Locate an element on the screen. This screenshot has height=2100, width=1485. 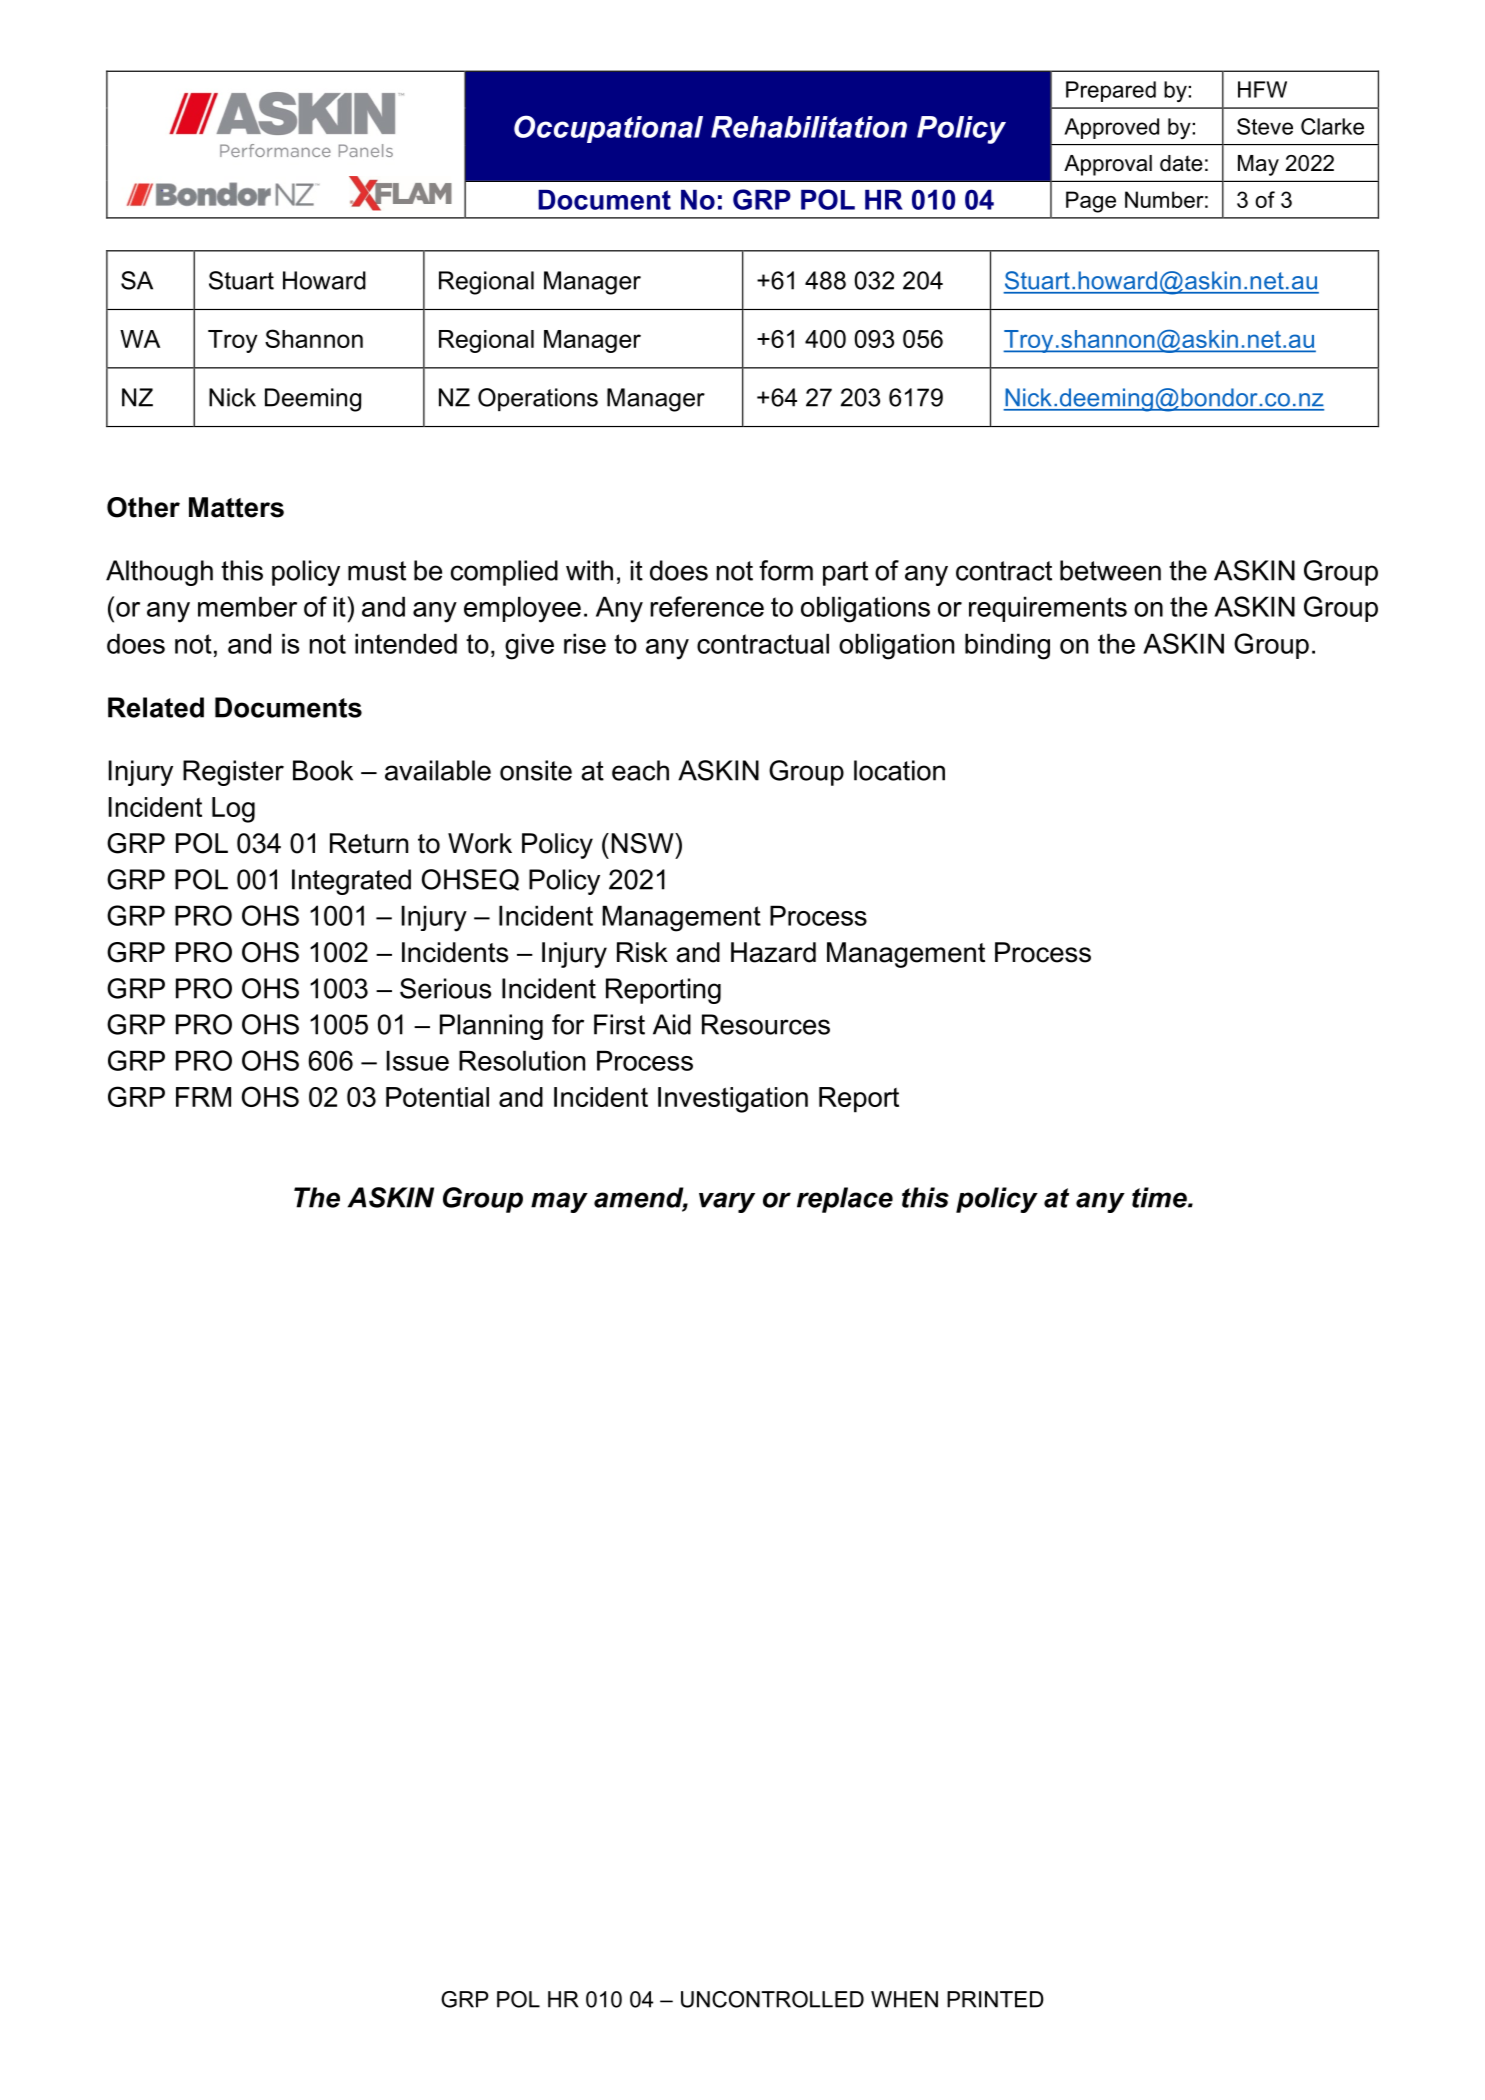
Occupational is located at coordinates (608, 129).
